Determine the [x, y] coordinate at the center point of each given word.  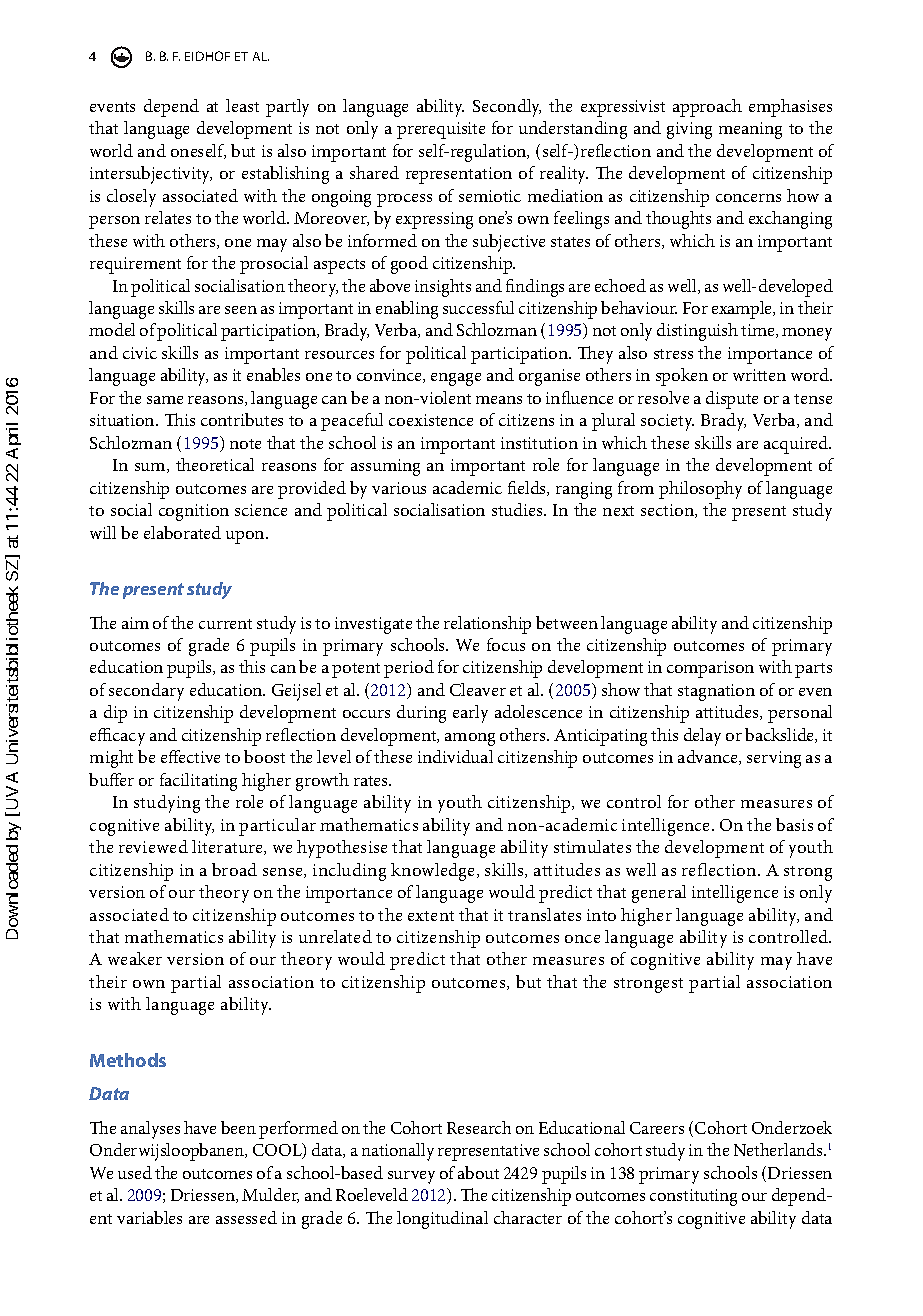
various [399, 488]
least [242, 105]
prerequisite [441, 130]
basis [794, 824]
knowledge [434, 872]
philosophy [700, 490]
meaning [750, 130]
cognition [194, 512]
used [135, 1172]
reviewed [153, 846]
